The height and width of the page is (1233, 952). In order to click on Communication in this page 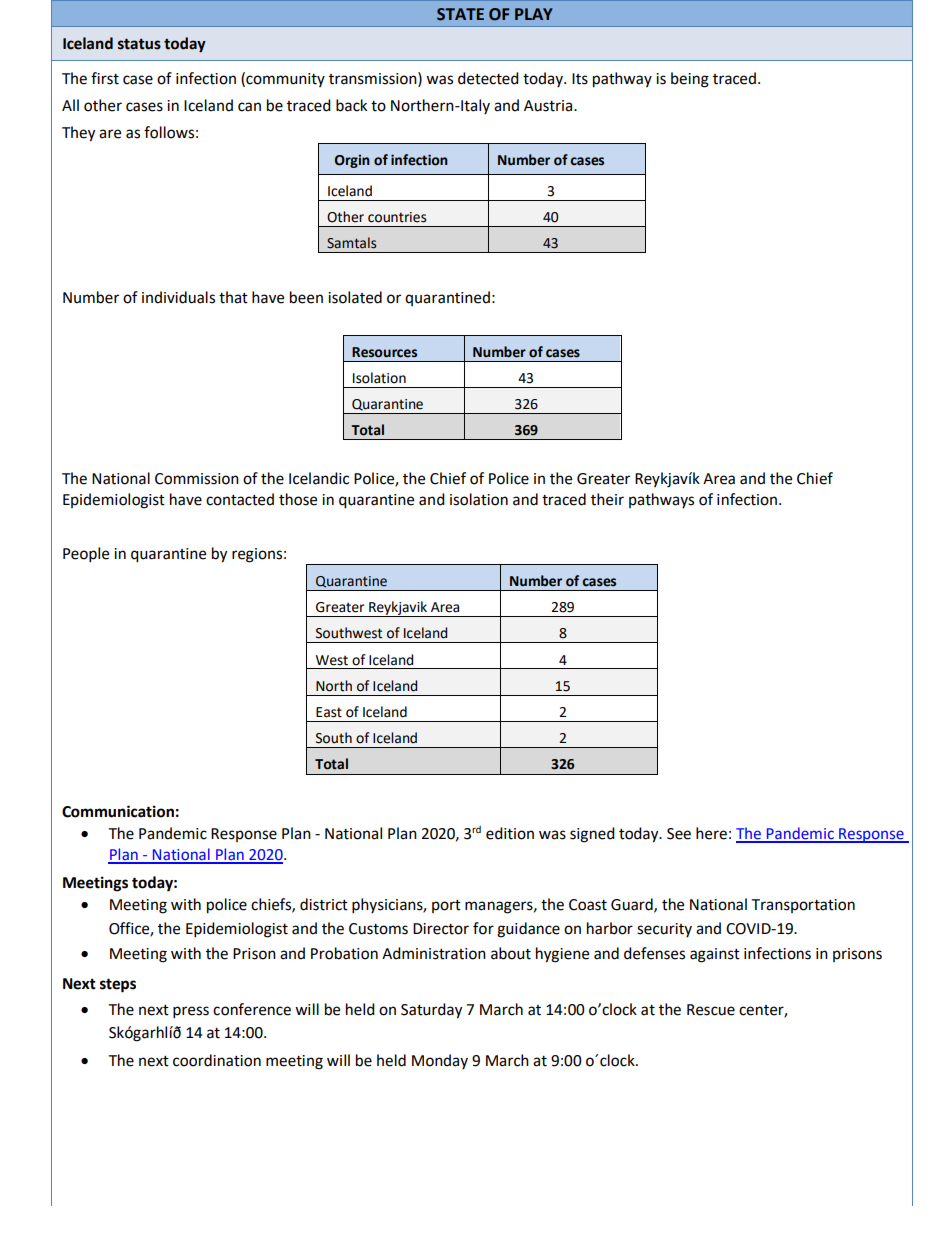, I will do `click(118, 811)`.
